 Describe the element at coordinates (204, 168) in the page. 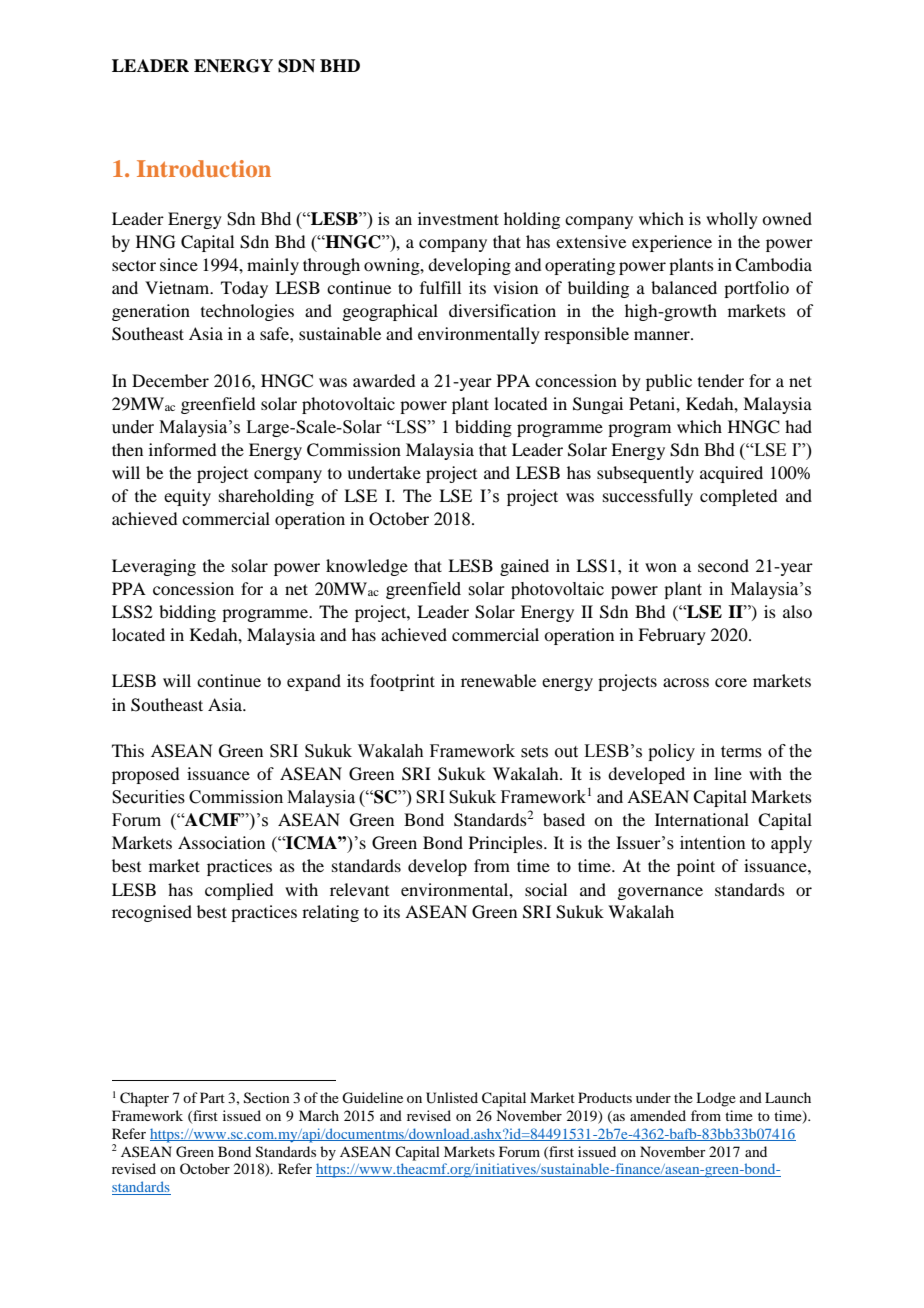

I see `Introduction` at that location.
